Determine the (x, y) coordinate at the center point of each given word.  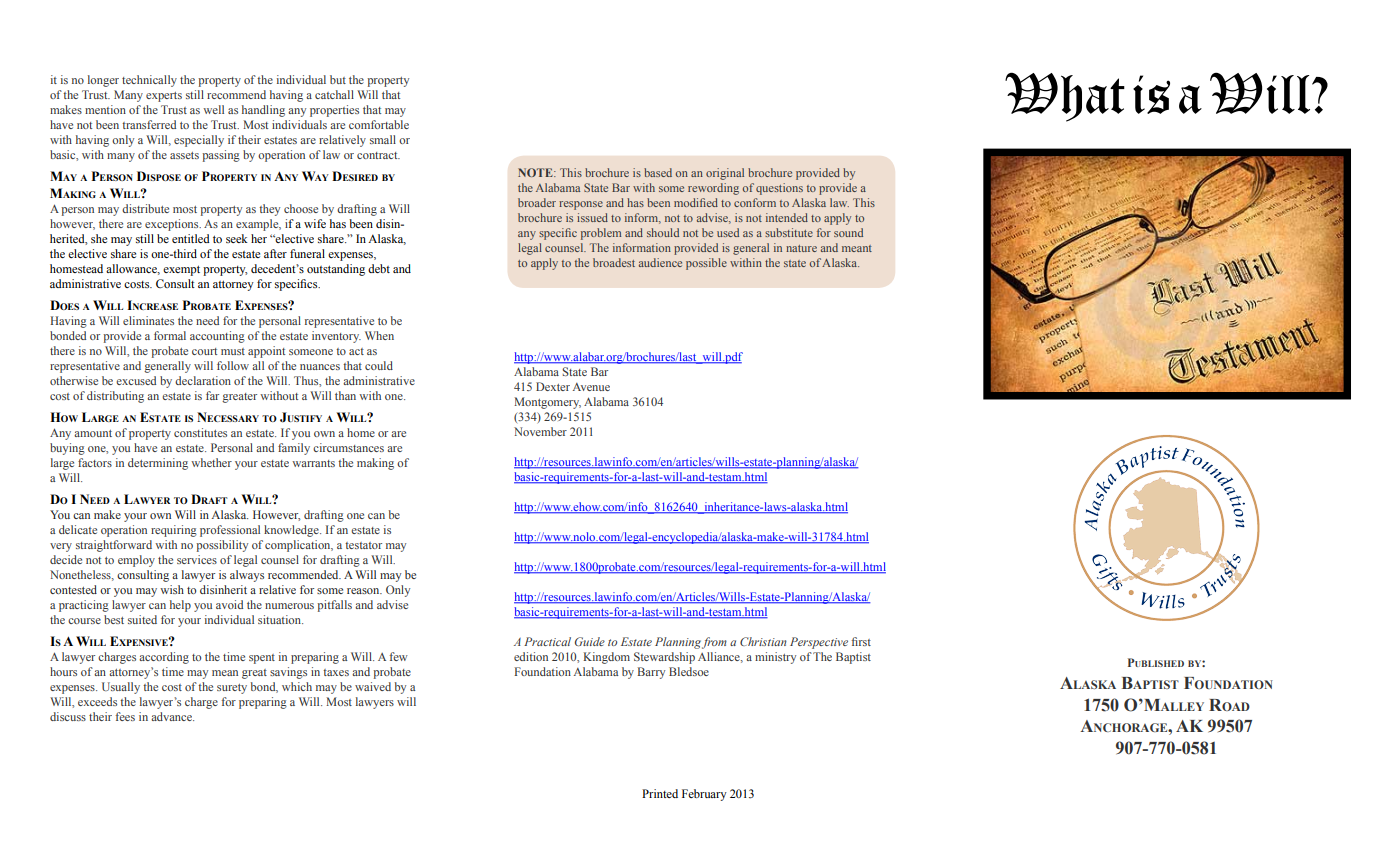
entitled (191, 238)
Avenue (591, 387)
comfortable (379, 124)
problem (601, 234)
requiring (174, 531)
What (1065, 97)
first (861, 641)
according (164, 658)
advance (172, 716)
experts (164, 97)
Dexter (553, 386)
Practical (547, 641)
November (540, 431)
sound (848, 232)
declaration (203, 380)
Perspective (819, 643)
